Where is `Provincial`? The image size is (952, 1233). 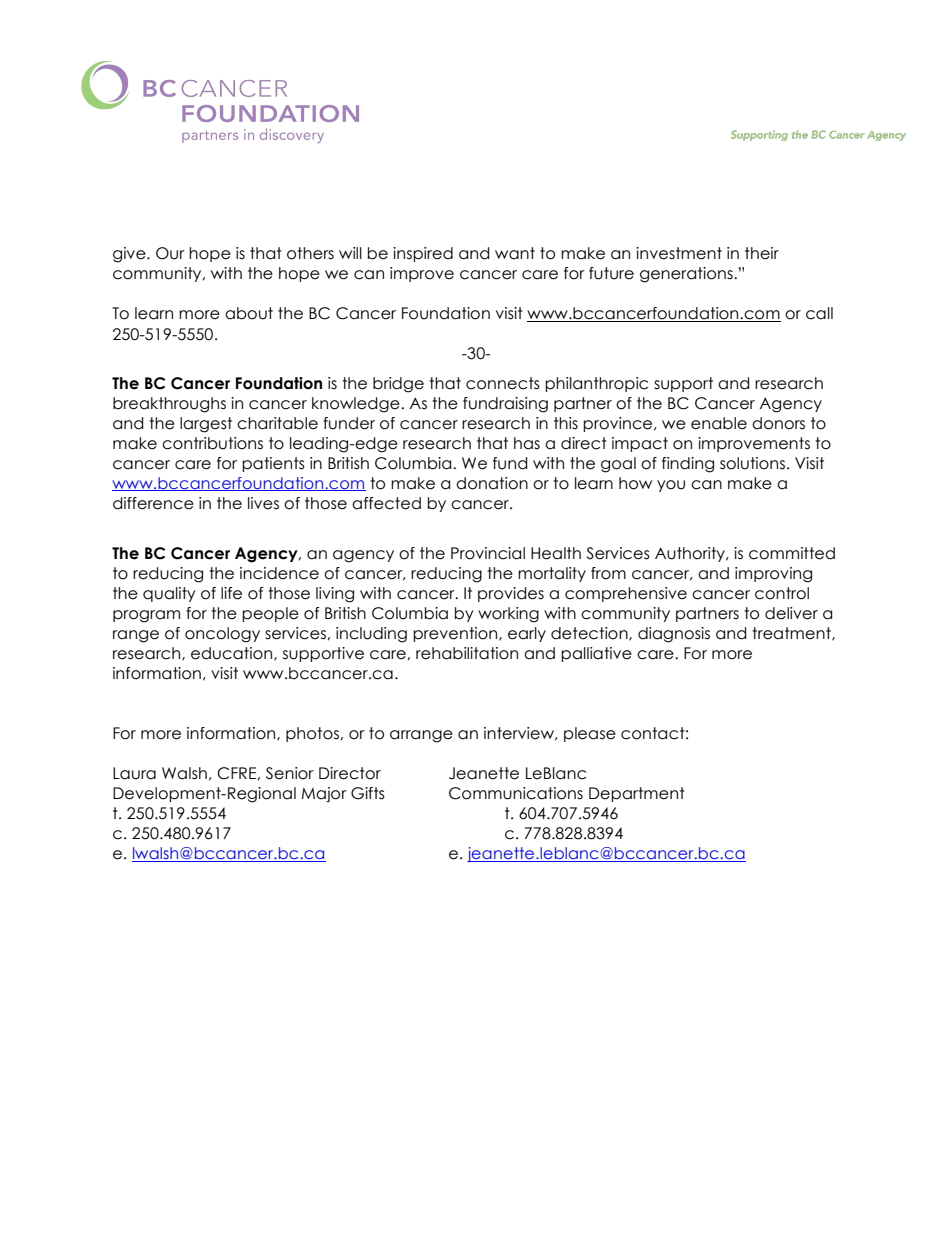
Provincial is located at coordinates (488, 553).
